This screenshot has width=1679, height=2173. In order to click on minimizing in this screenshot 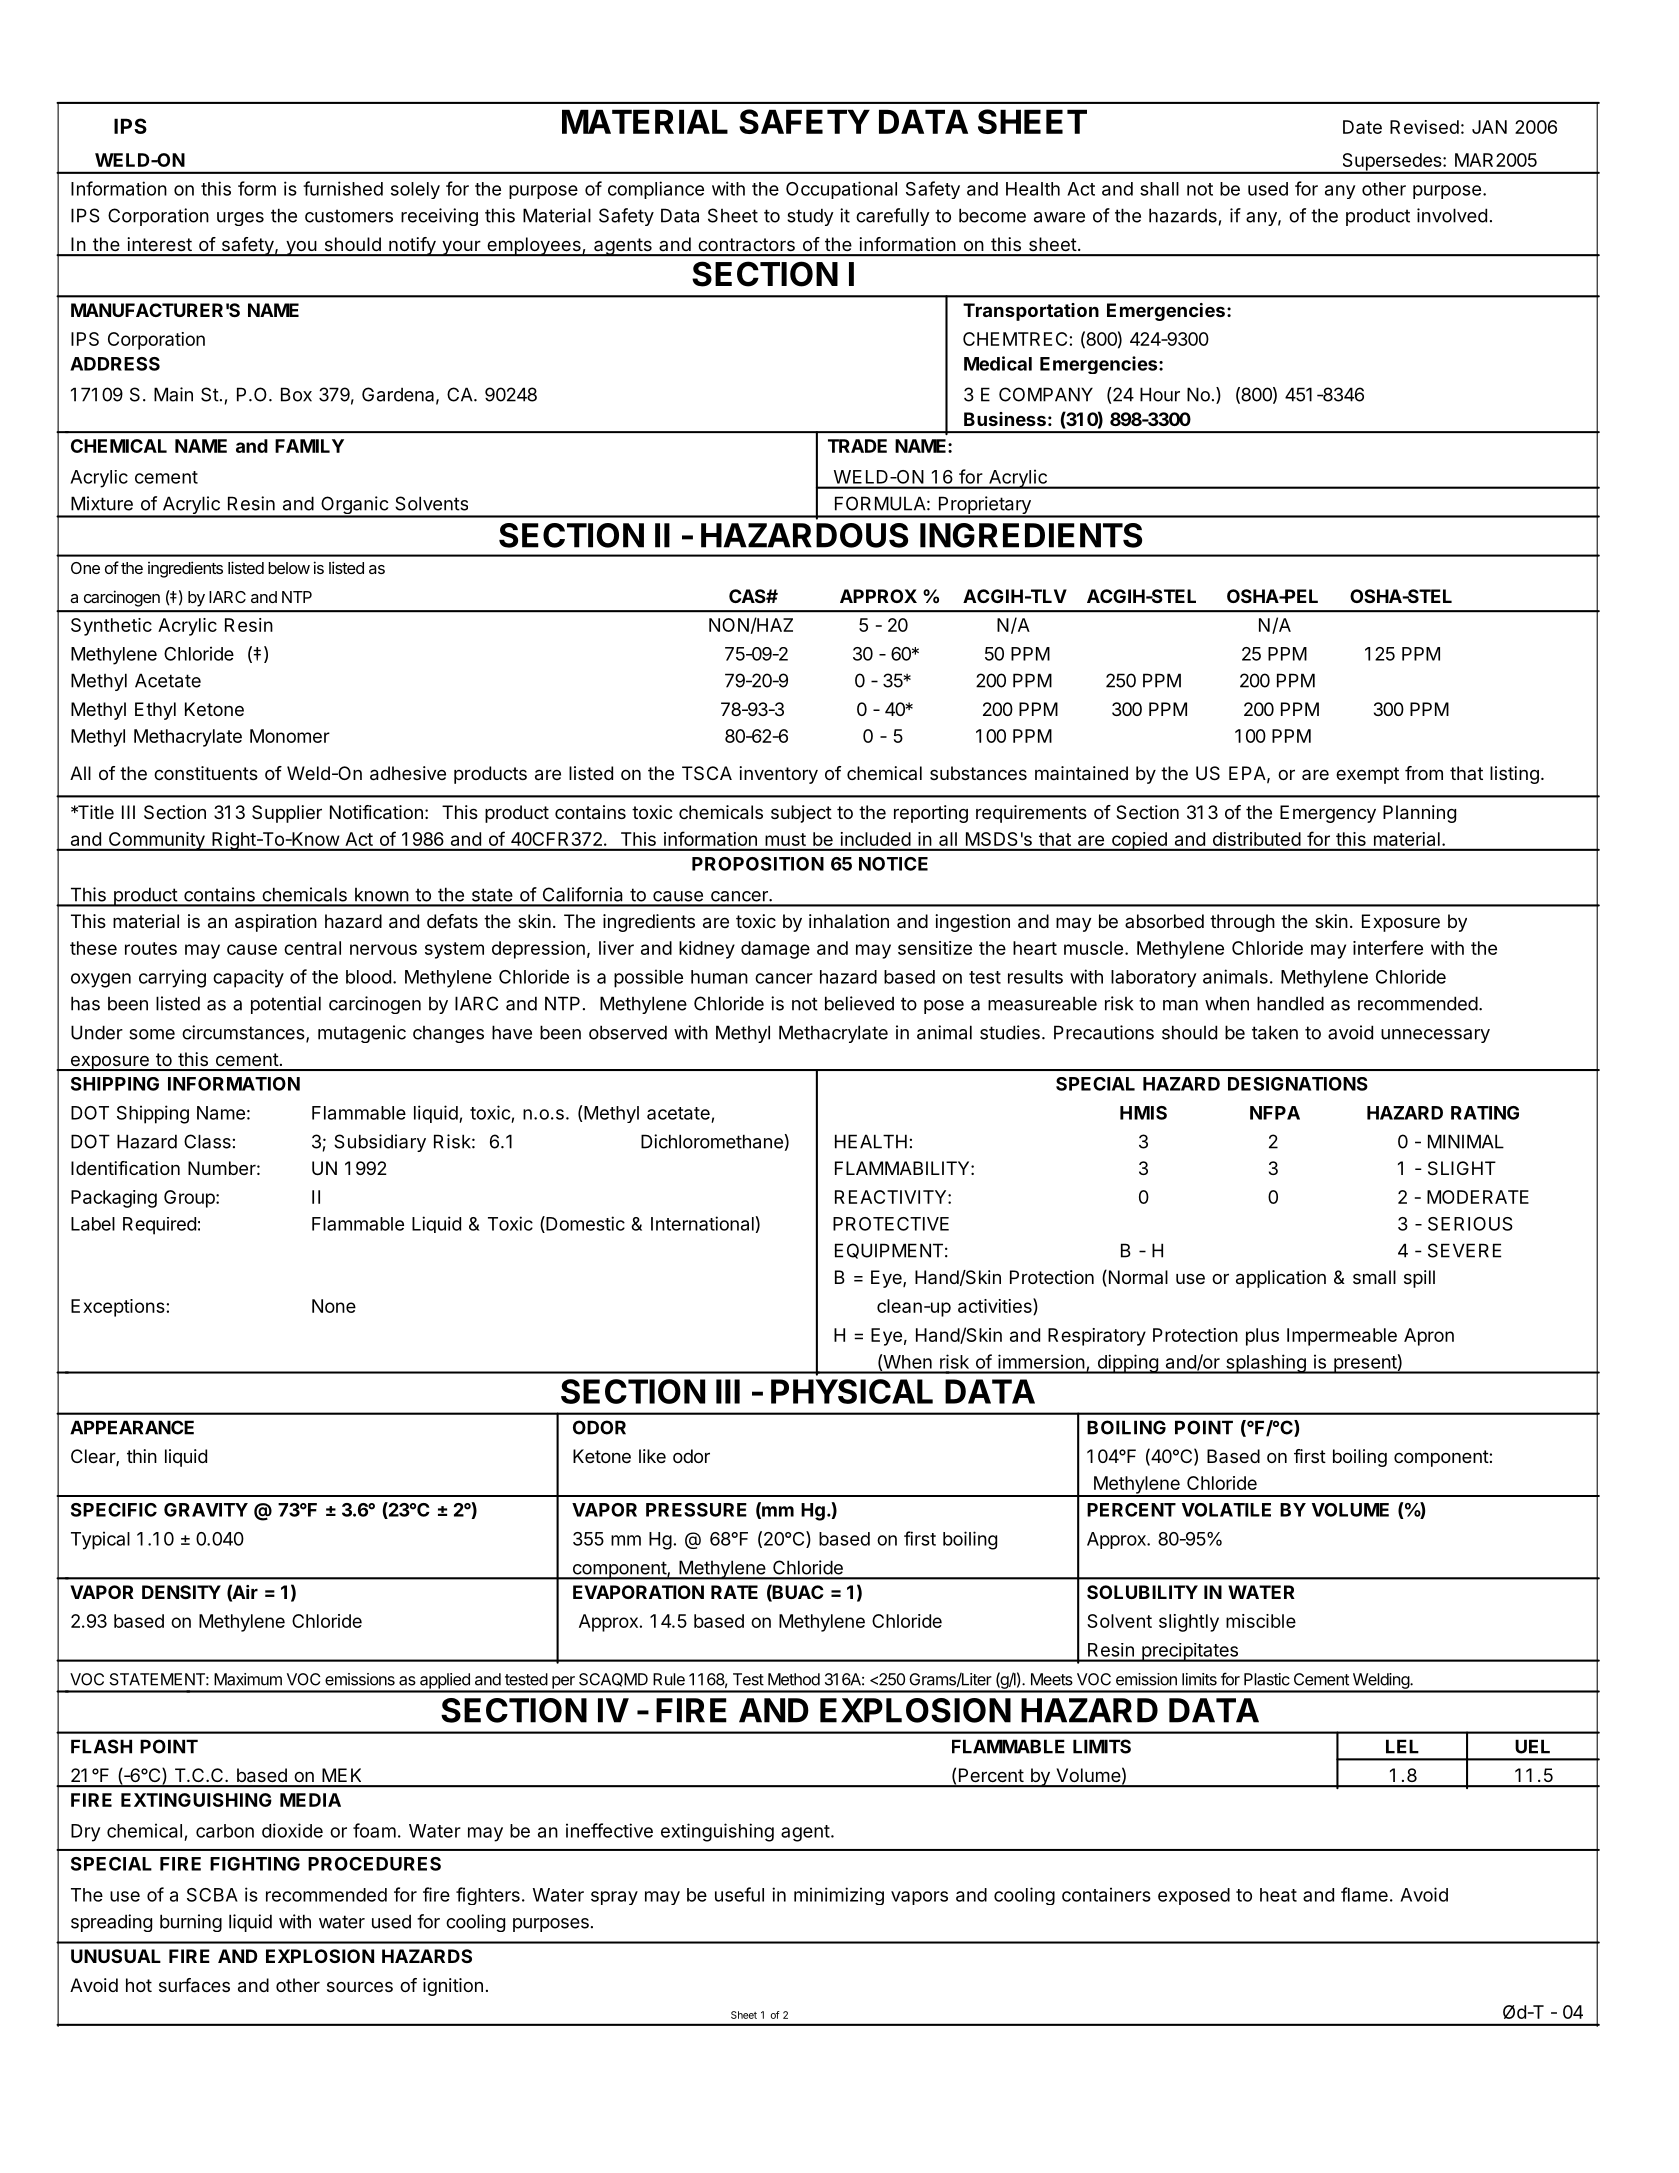, I will do `click(839, 1896)`.
